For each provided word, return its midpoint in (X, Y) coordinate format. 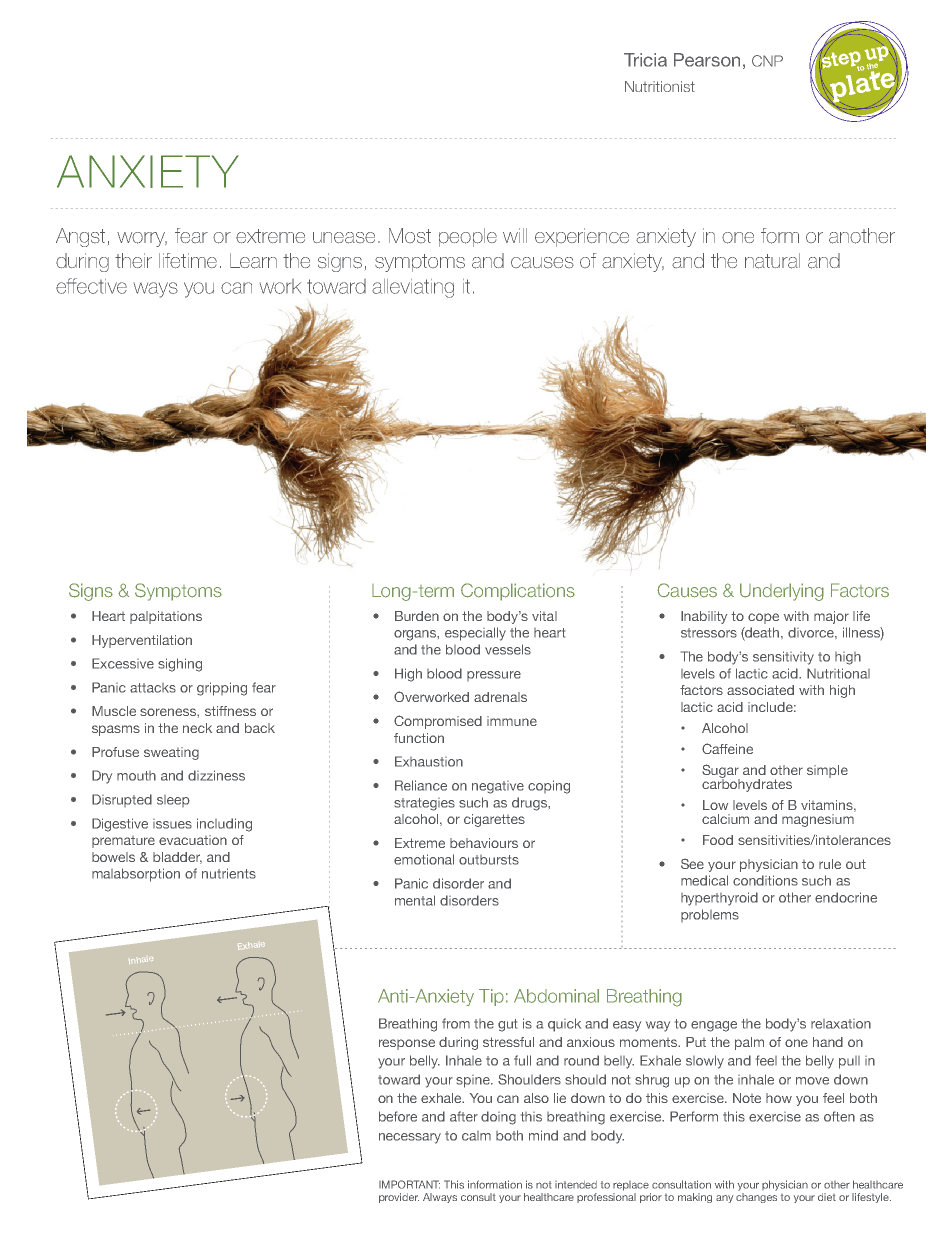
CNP (767, 61)
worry (142, 239)
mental (415, 900)
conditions (765, 880)
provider (399, 1198)
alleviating (413, 288)
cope (763, 618)
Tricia (645, 60)
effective (91, 286)
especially (475, 634)
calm (476, 1136)
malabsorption (136, 875)
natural (772, 261)
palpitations (166, 617)
